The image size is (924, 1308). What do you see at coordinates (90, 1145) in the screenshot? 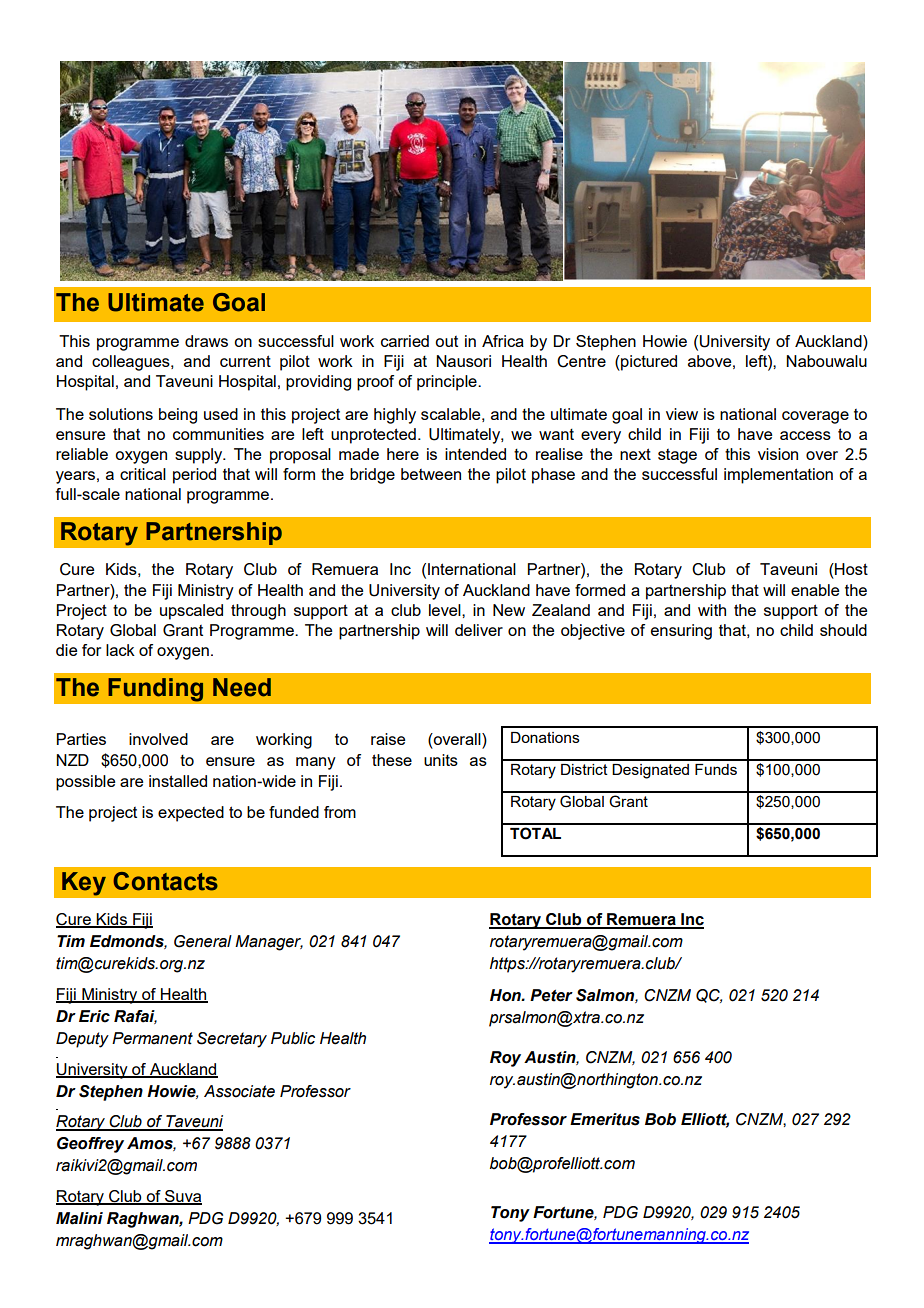
I see `Geoffrey` at bounding box center [90, 1145].
